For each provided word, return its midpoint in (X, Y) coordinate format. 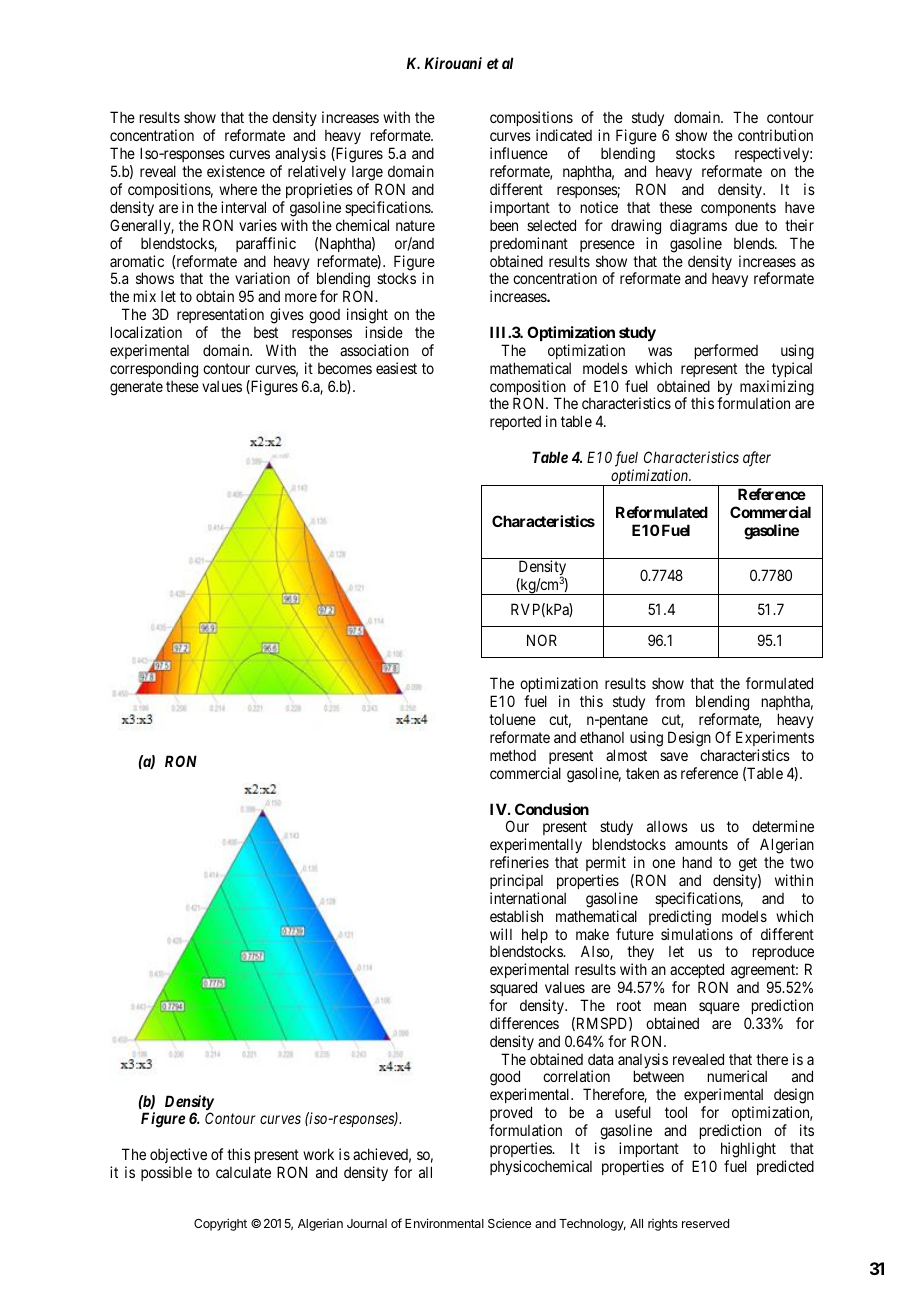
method (513, 755)
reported (515, 422)
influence (519, 153)
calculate (243, 1172)
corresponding (154, 370)
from (670, 701)
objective (178, 1155)
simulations (697, 934)
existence (236, 171)
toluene (512, 719)
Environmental (444, 1223)
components (738, 209)
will (501, 934)
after (757, 459)
